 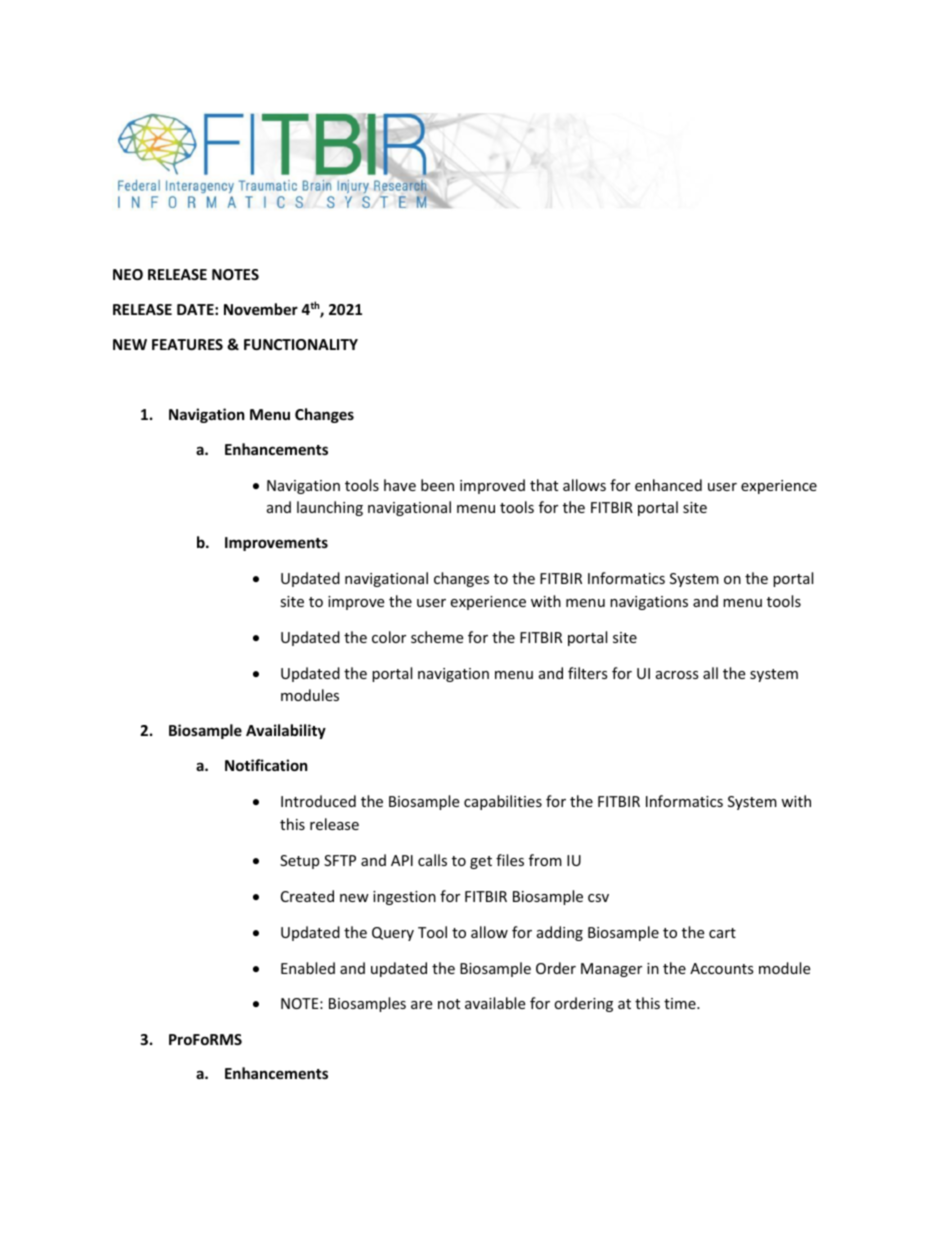 I want to click on from, so click(x=545, y=860).
